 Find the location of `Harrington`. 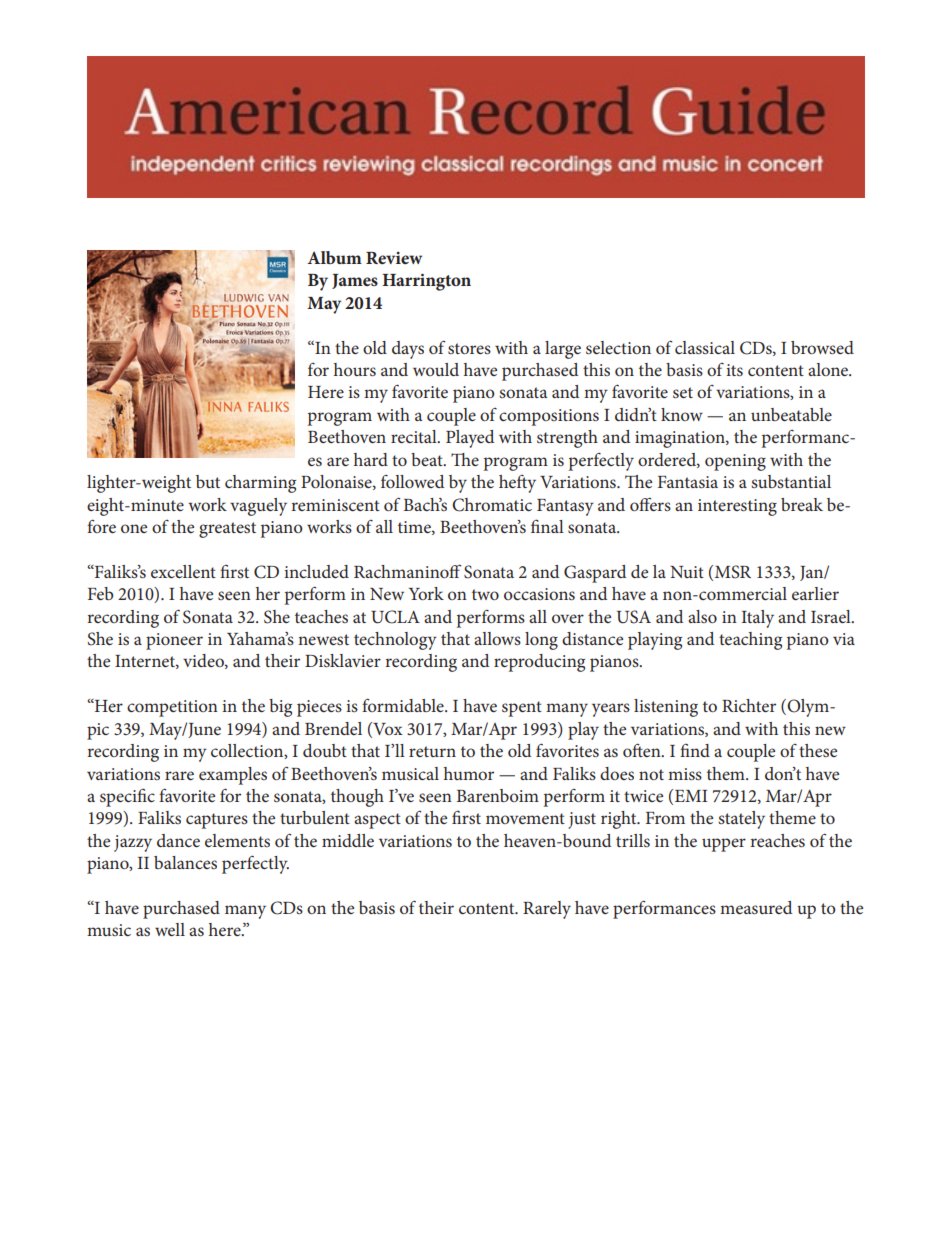

Harrington is located at coordinates (426, 282).
